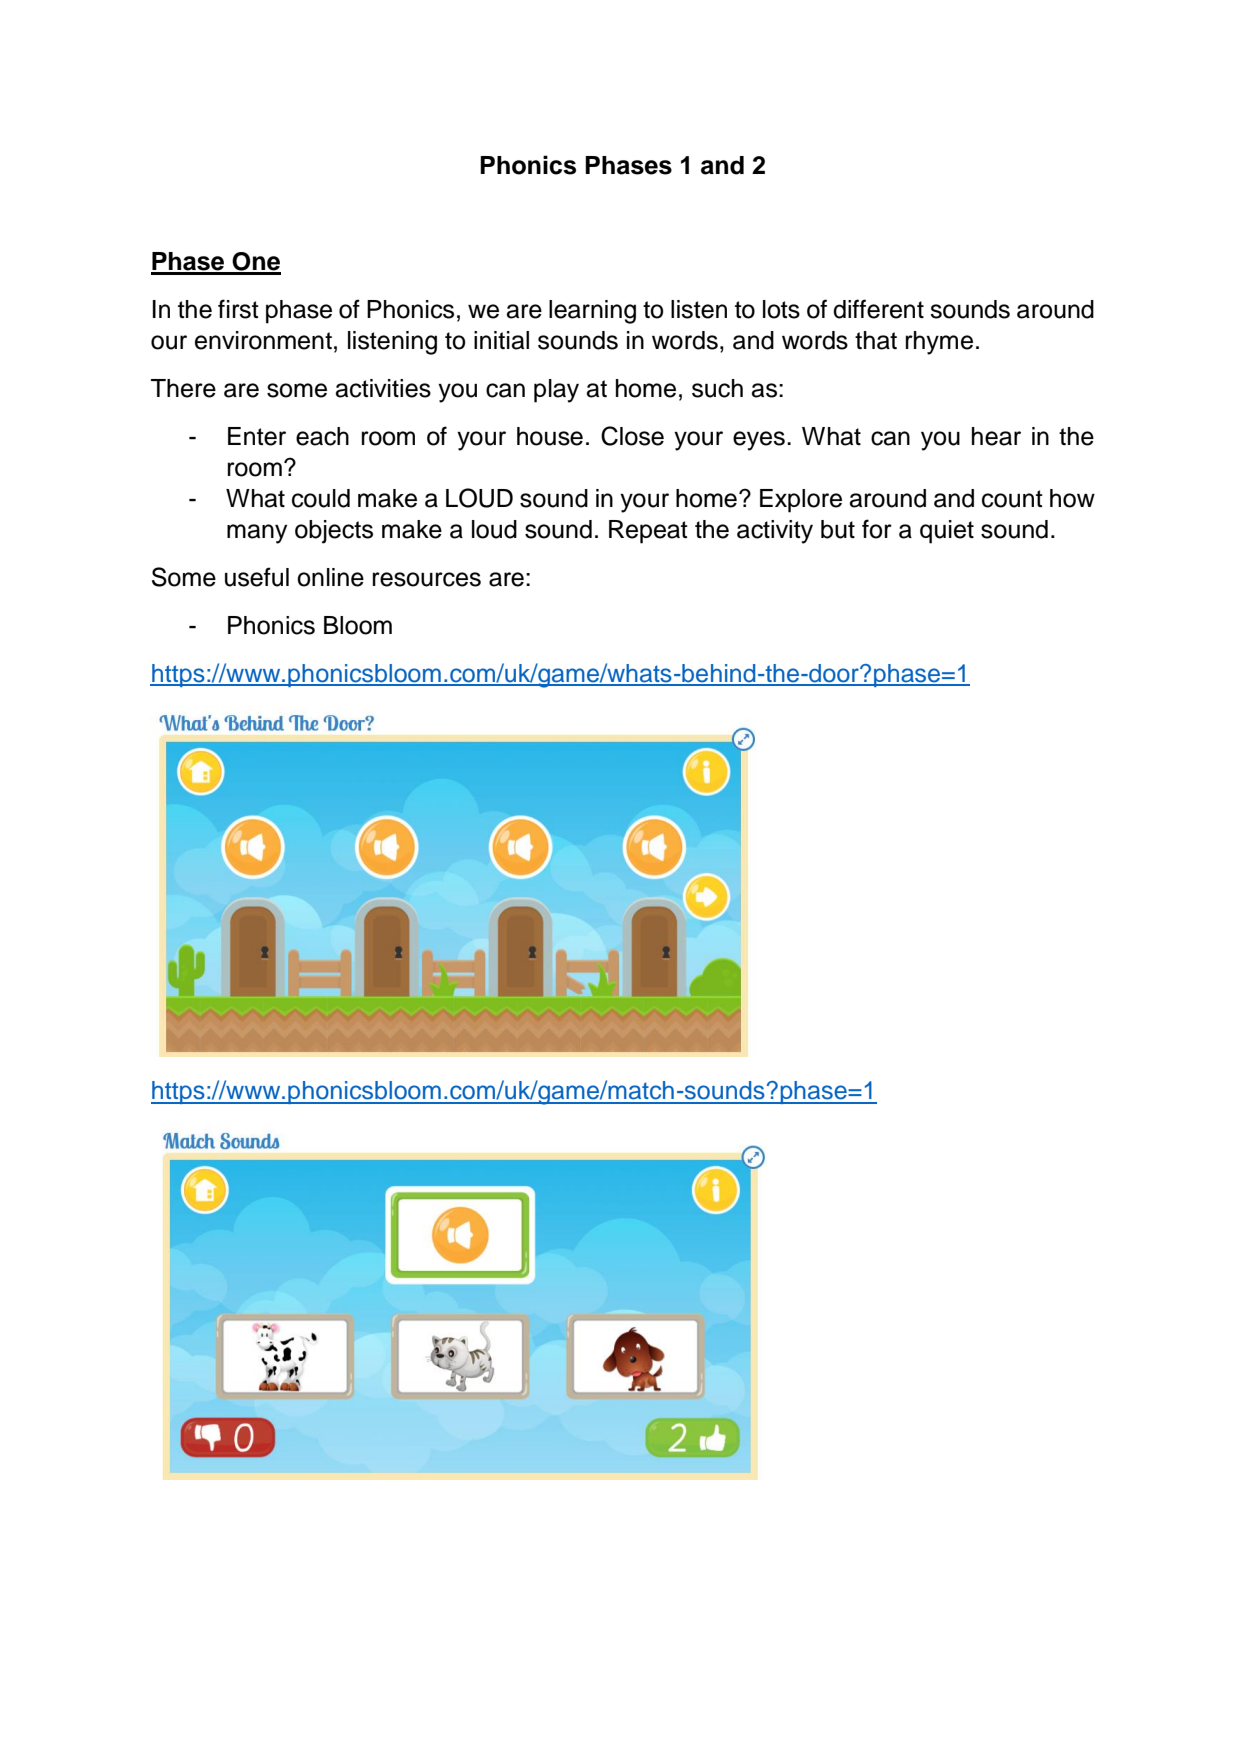 The width and height of the screenshot is (1246, 1762). Describe the element at coordinates (1012, 499) in the screenshot. I see `count` at that location.
